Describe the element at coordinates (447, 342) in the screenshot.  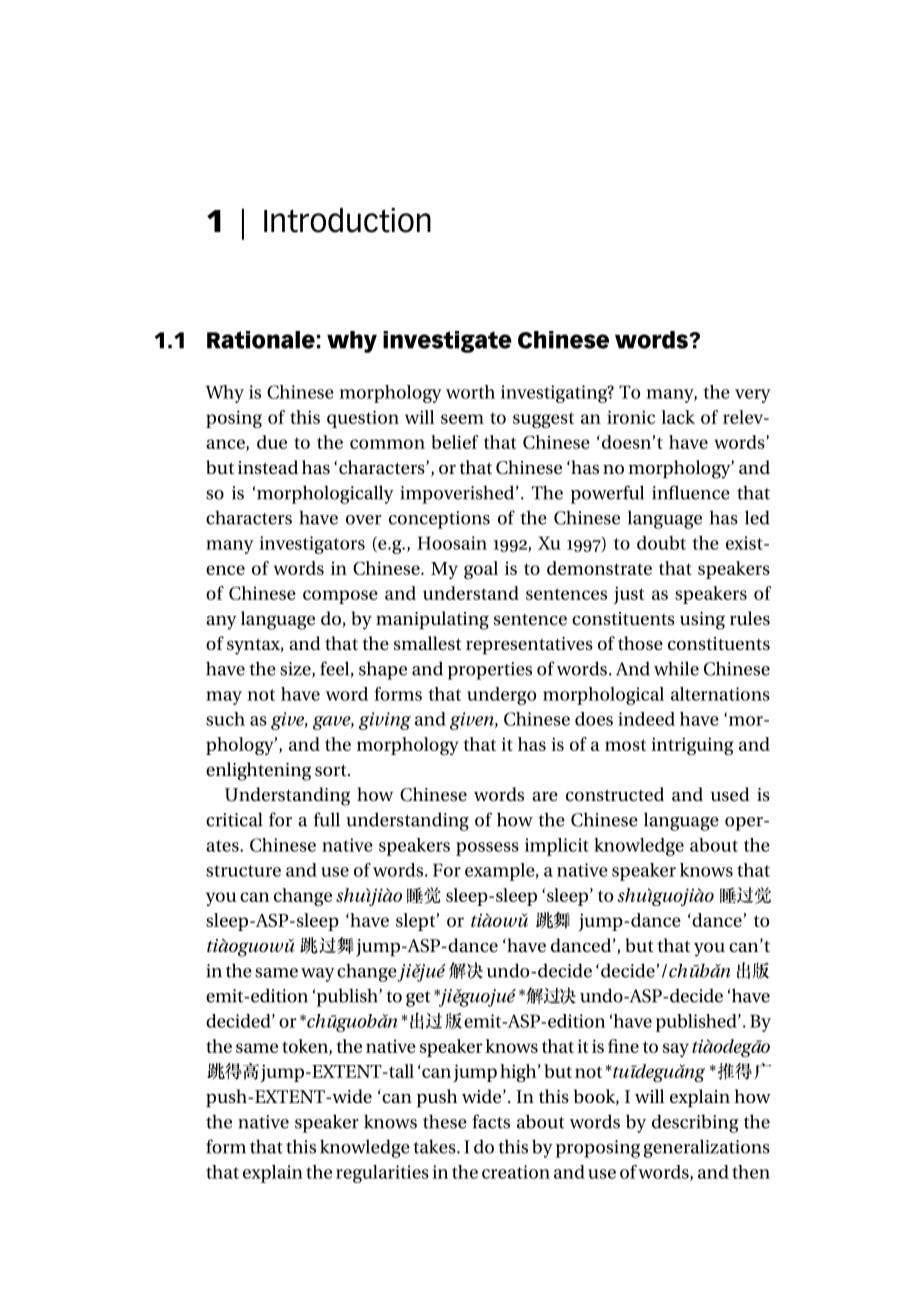
I see `investigate` at that location.
